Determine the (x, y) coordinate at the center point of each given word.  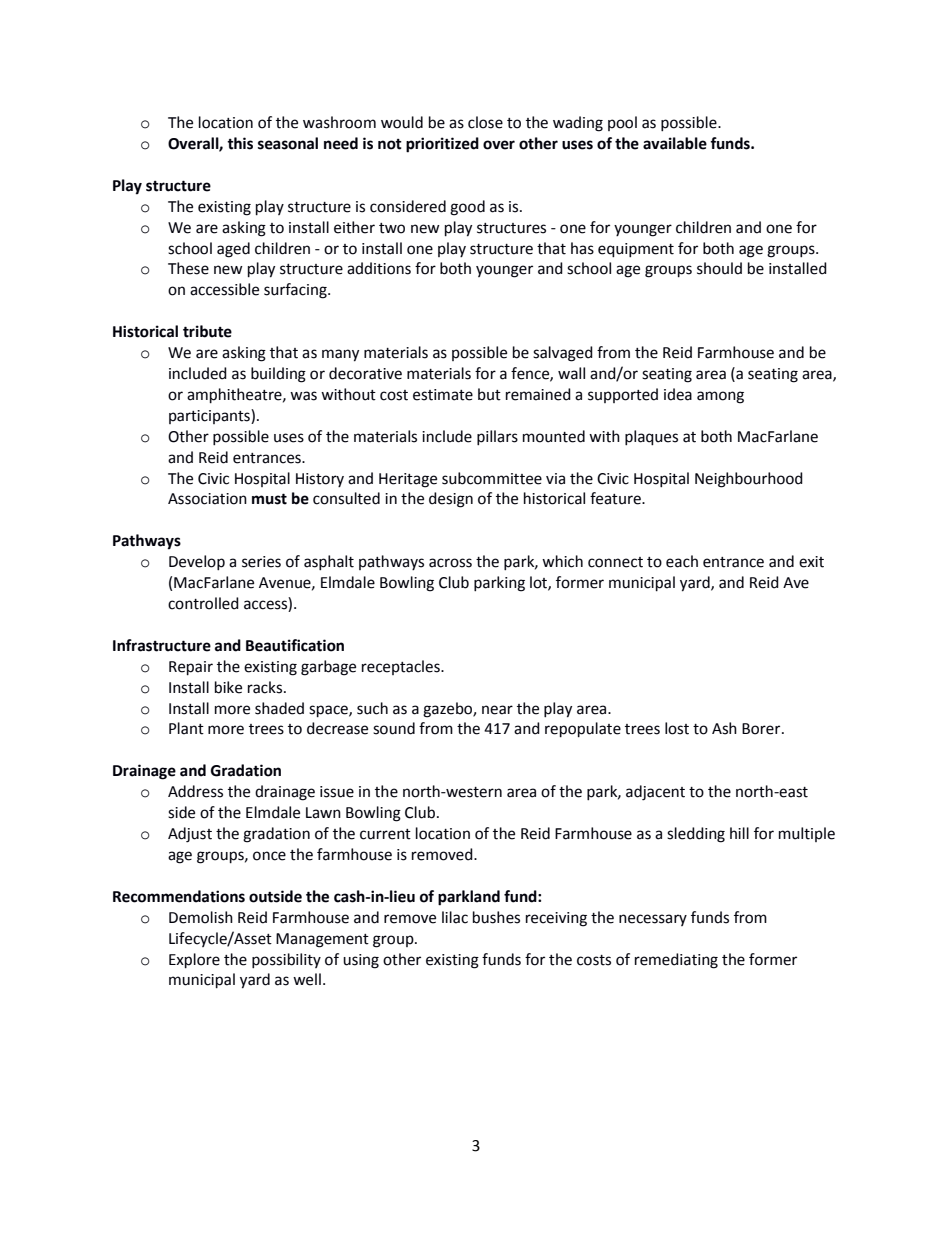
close (485, 122)
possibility (286, 960)
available (675, 143)
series (261, 562)
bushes (496, 917)
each (682, 561)
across (450, 563)
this (240, 143)
